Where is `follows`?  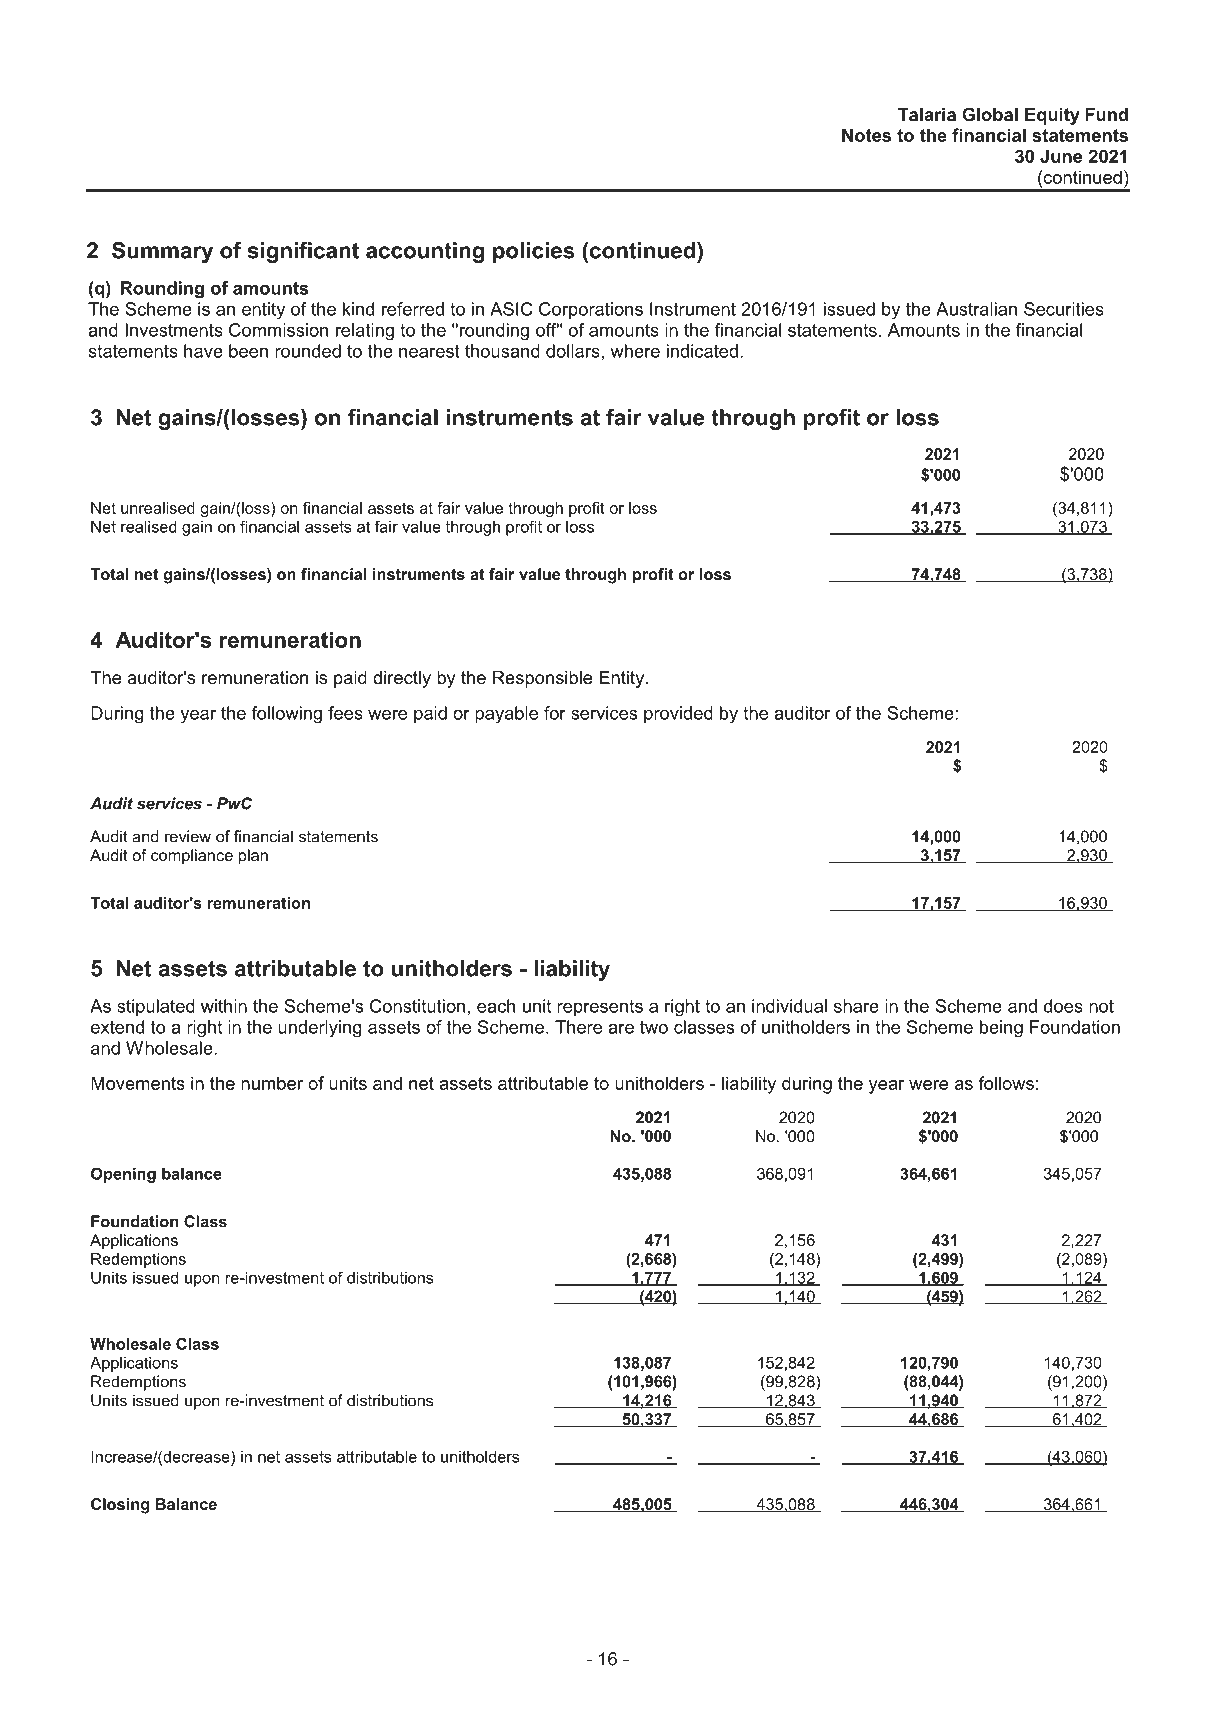 follows is located at coordinates (1006, 1083).
